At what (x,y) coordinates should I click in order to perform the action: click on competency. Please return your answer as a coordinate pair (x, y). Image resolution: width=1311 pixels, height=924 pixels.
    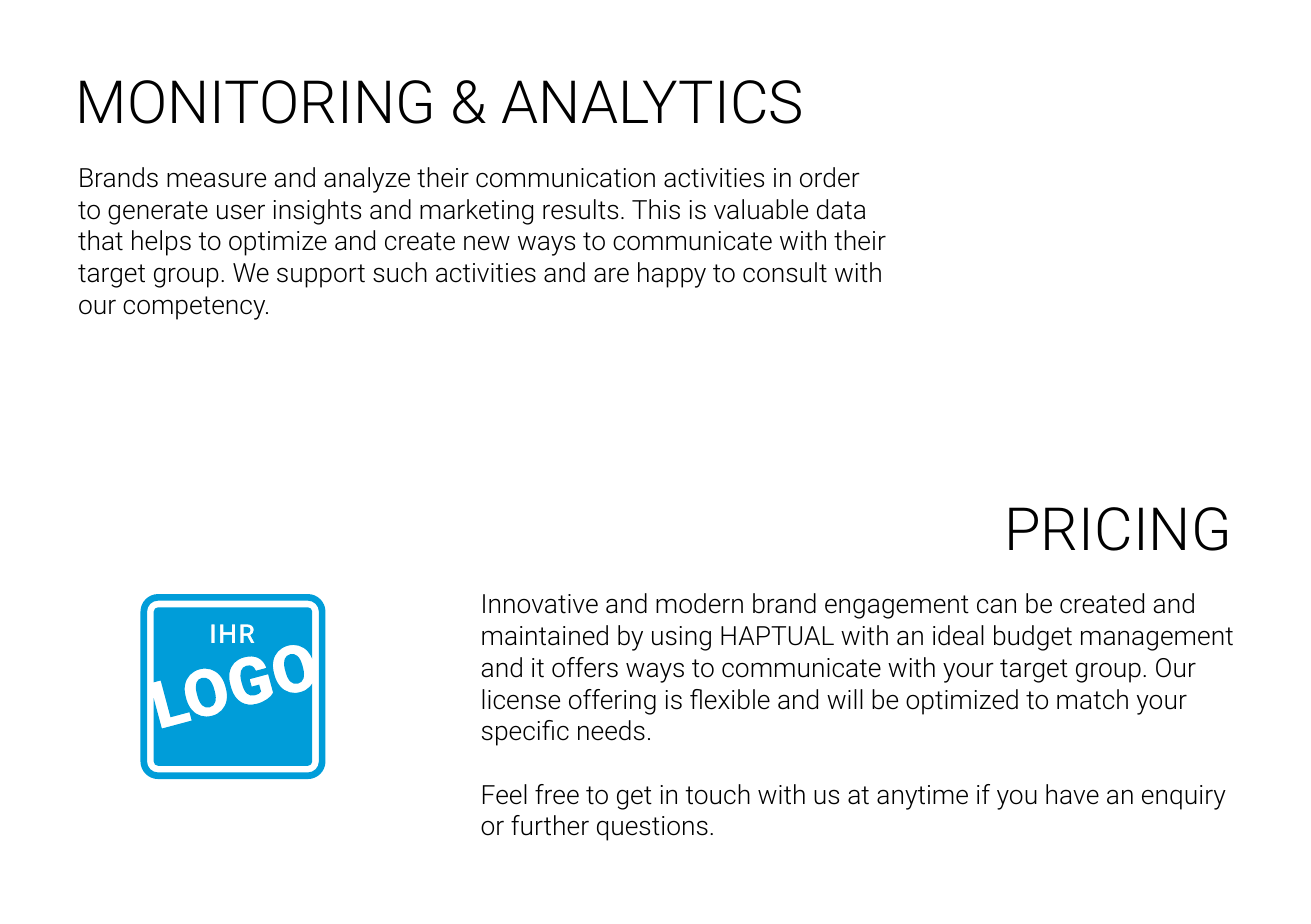
    Looking at the image, I should click on (195, 308).
